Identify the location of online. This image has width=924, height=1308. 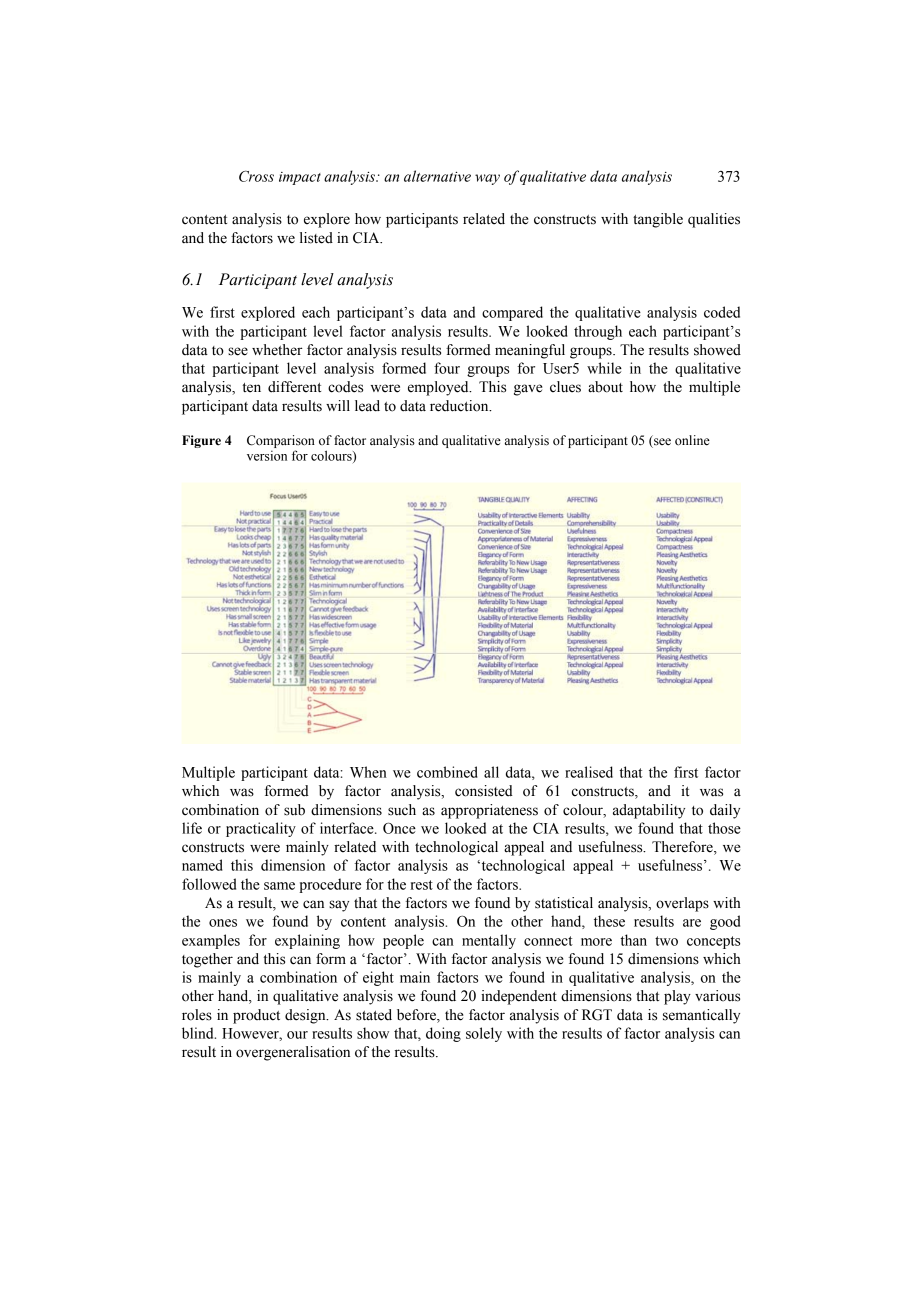
(692, 440).
